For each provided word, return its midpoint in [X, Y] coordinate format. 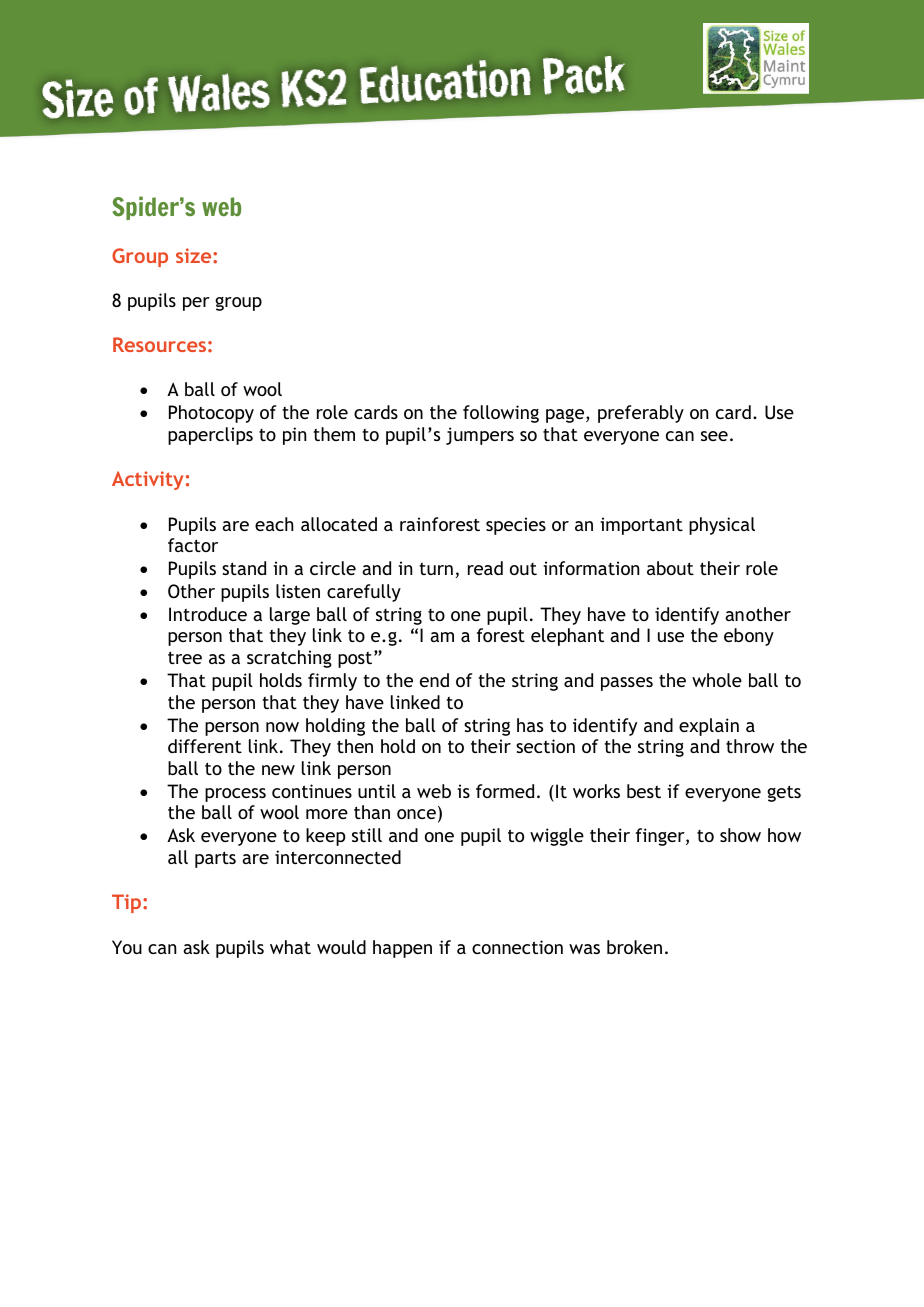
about [670, 568]
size [195, 255]
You [127, 947]
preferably [641, 414]
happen [402, 949]
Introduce [208, 614]
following [501, 414]
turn [436, 569]
